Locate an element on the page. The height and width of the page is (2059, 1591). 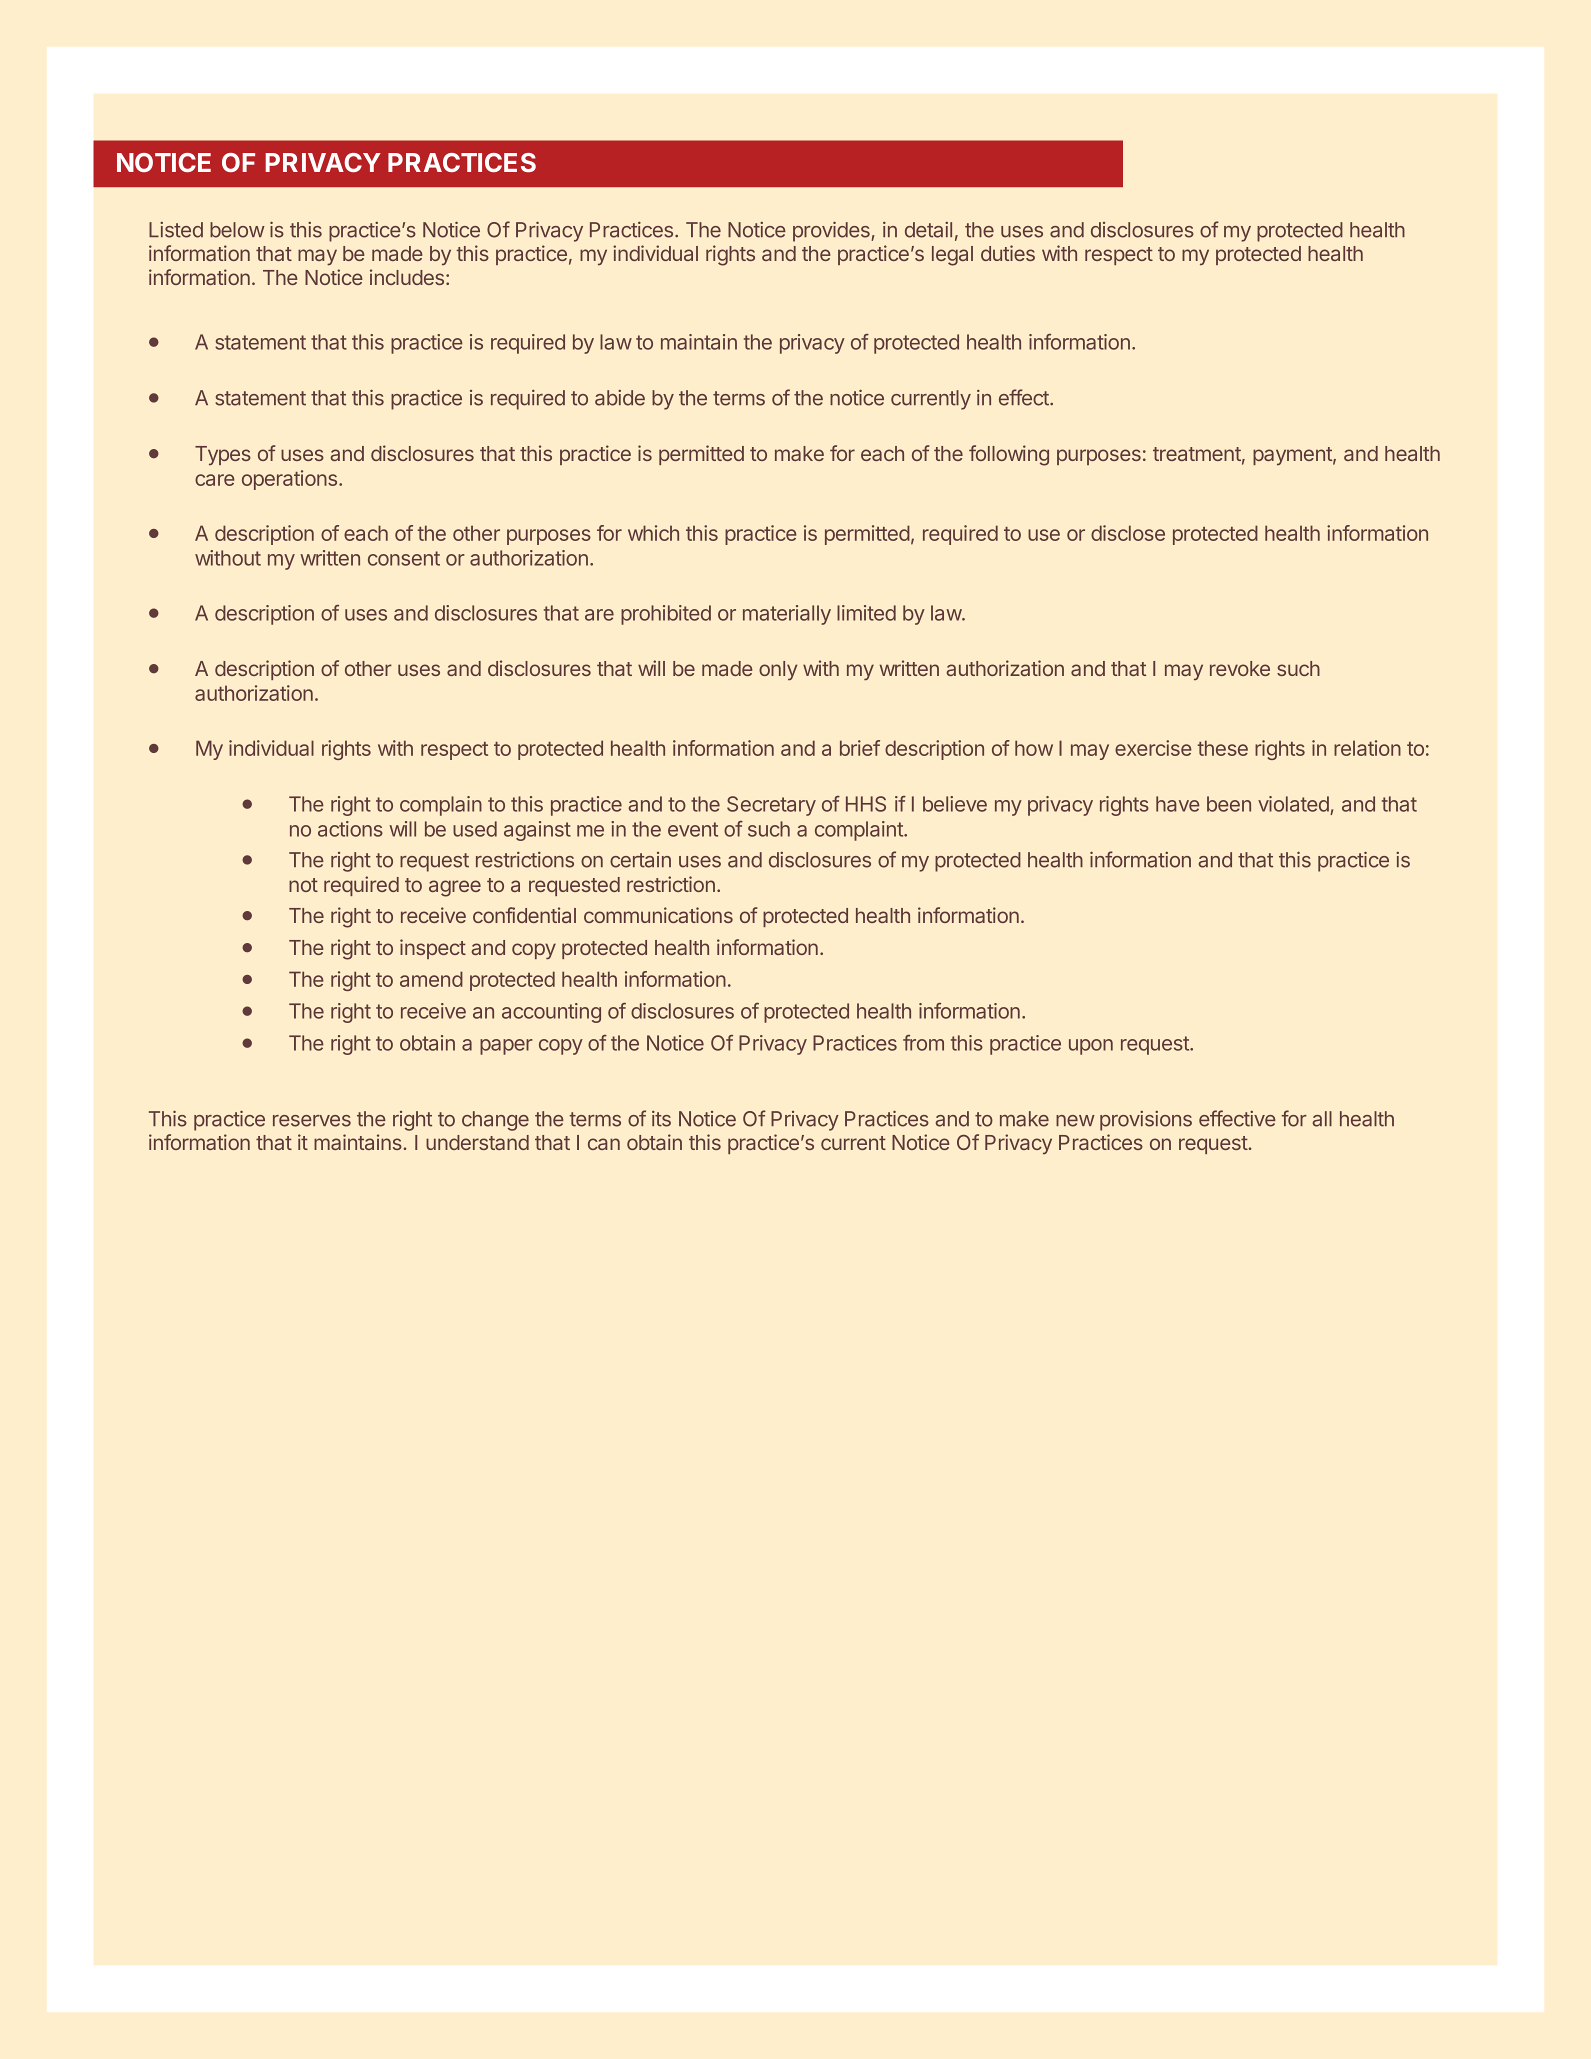
revoke is located at coordinates (1240, 668).
